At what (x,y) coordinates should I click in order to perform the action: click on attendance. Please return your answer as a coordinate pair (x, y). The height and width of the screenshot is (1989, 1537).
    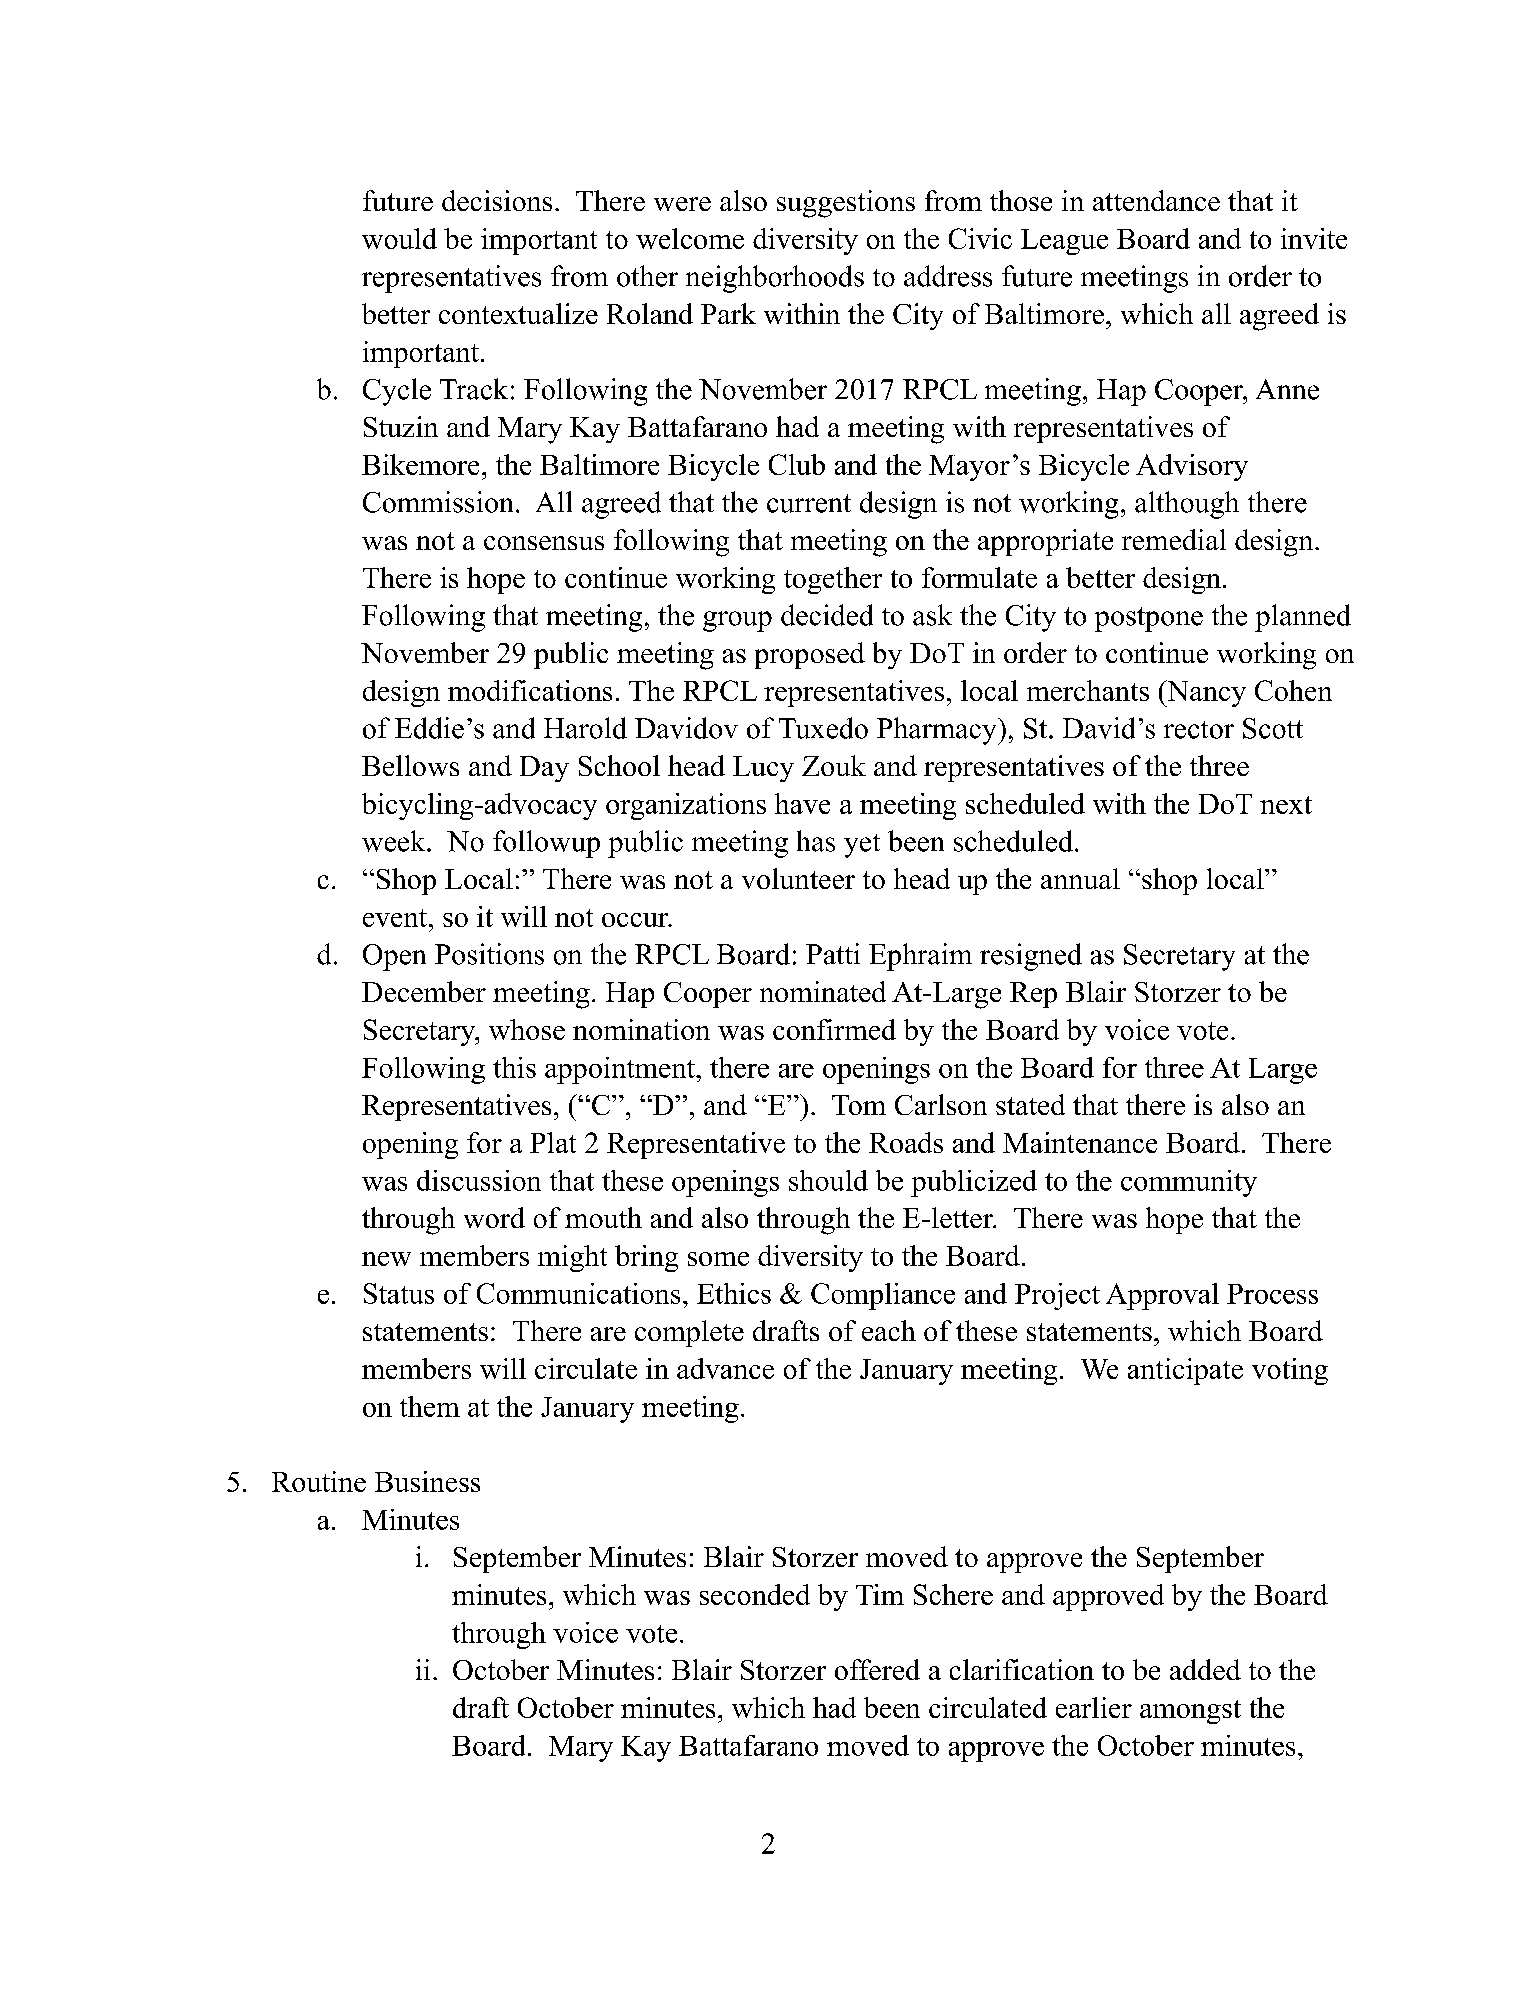
    Looking at the image, I should click on (1156, 200).
